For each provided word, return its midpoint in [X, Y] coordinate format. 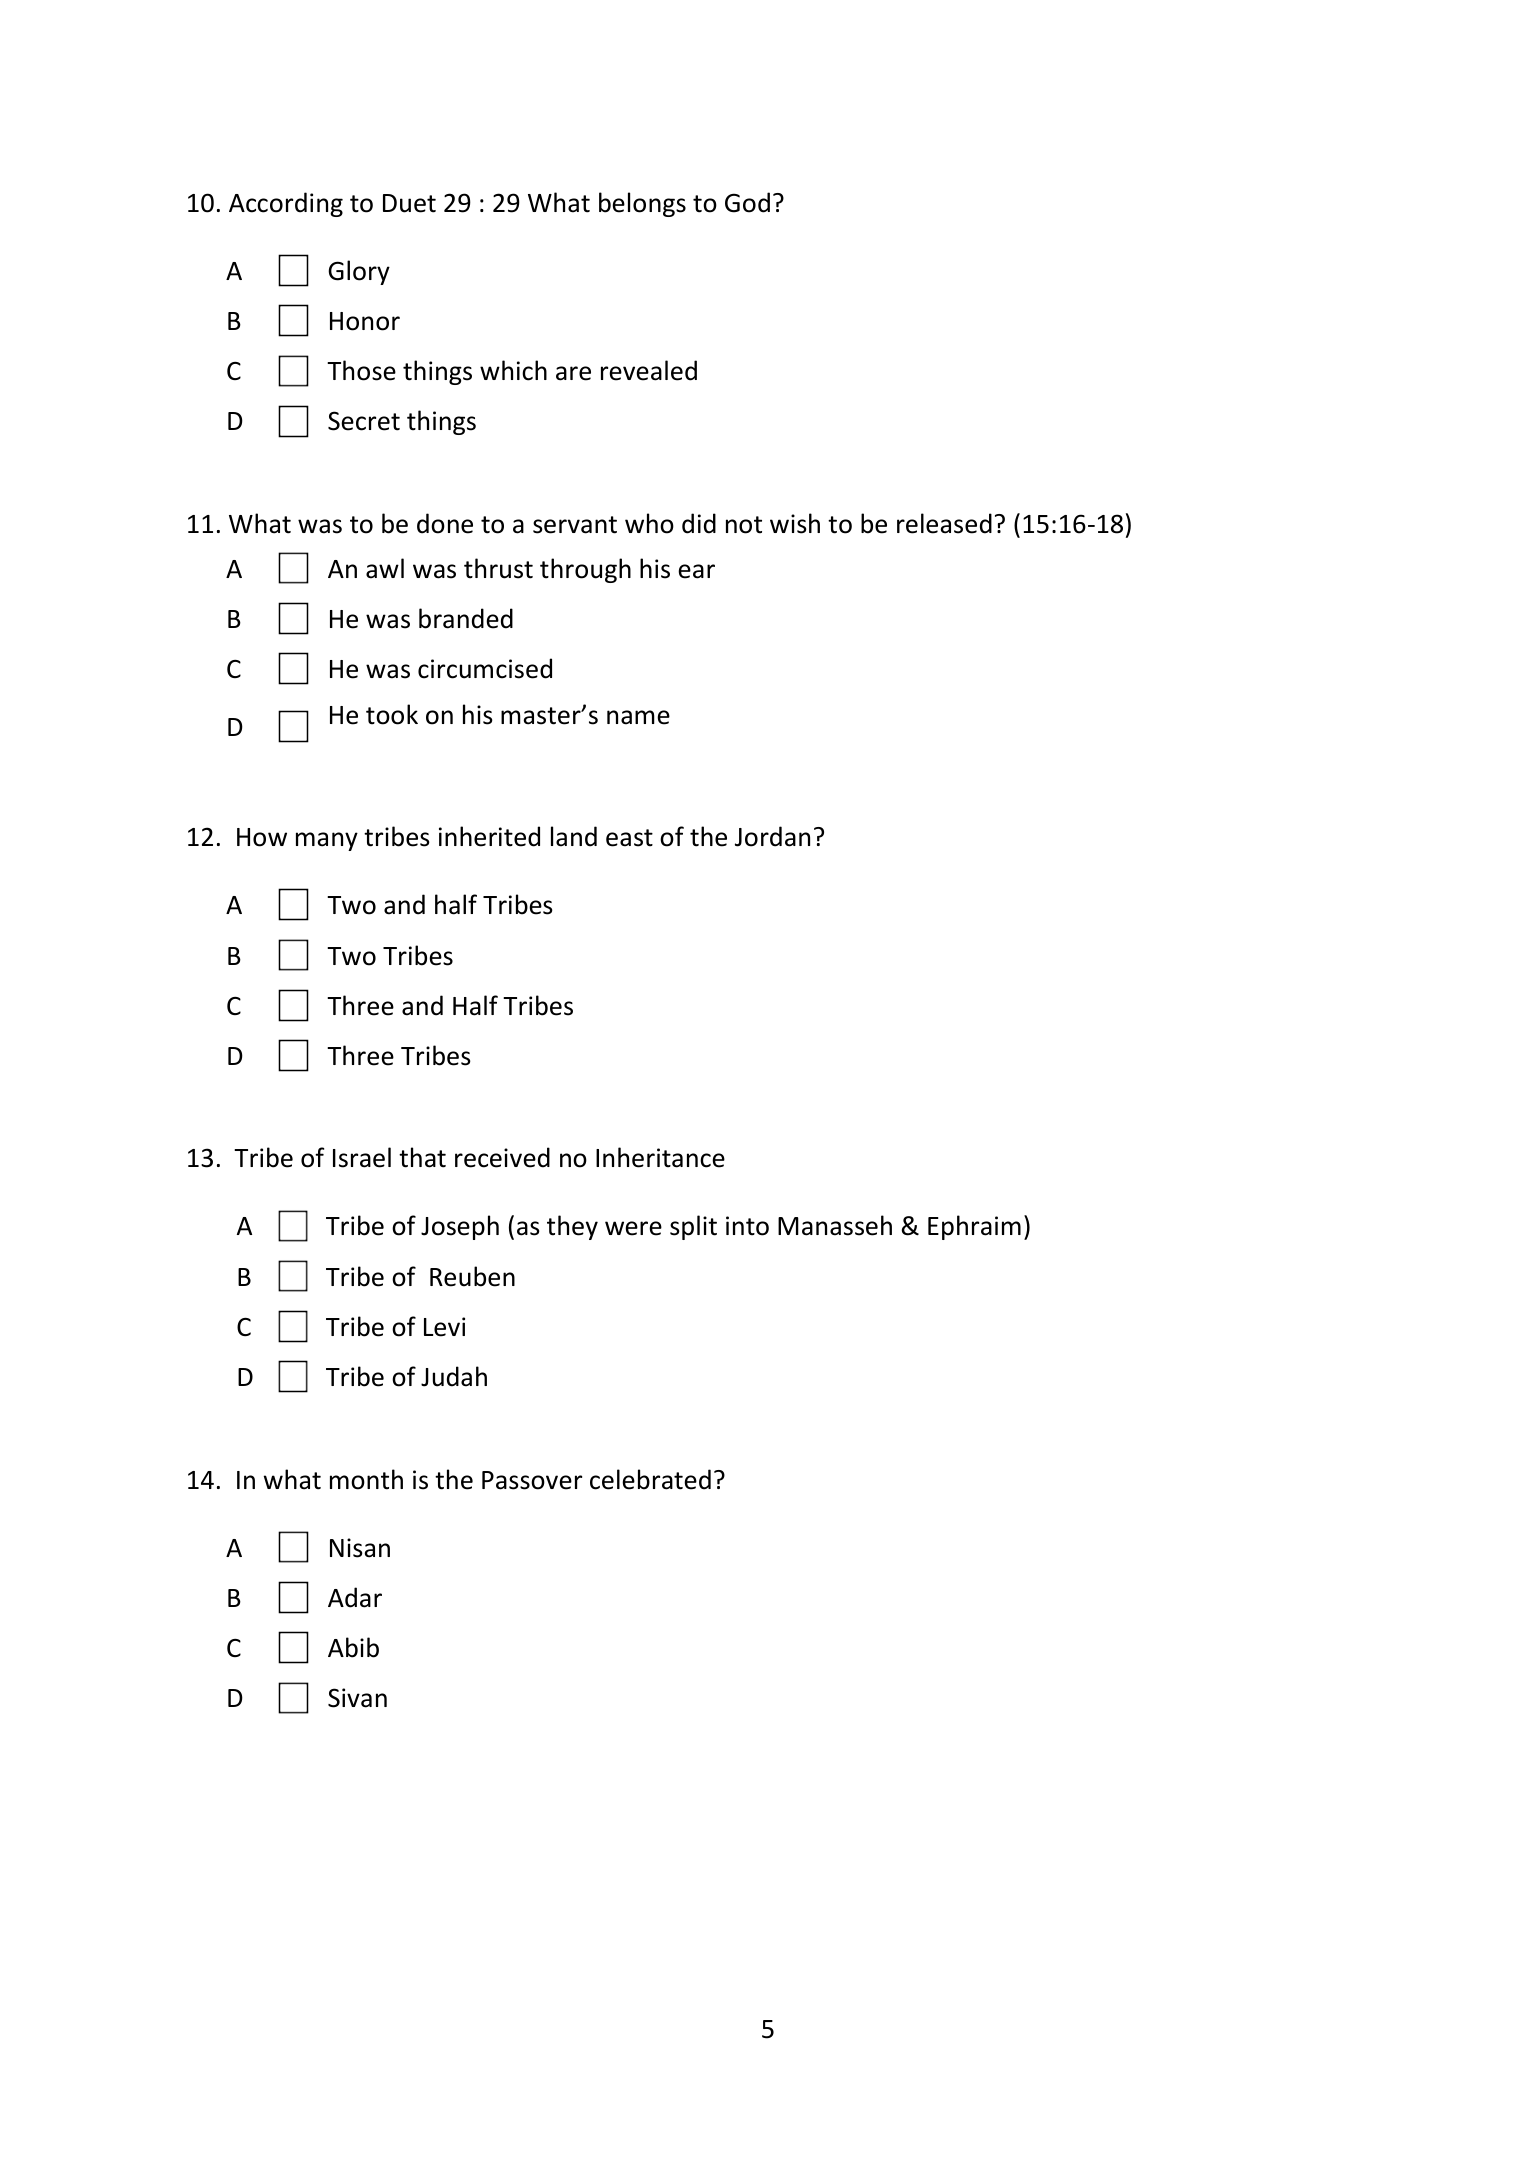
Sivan [357, 1698]
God [747, 202]
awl [385, 568]
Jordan [772, 836]
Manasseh [835, 1225]
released [944, 523]
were [633, 1228]
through [585, 570]
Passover [532, 1480]
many [327, 841]
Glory [359, 272]
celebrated [650, 1479]
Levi [444, 1327]
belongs [642, 204]
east [629, 838]
